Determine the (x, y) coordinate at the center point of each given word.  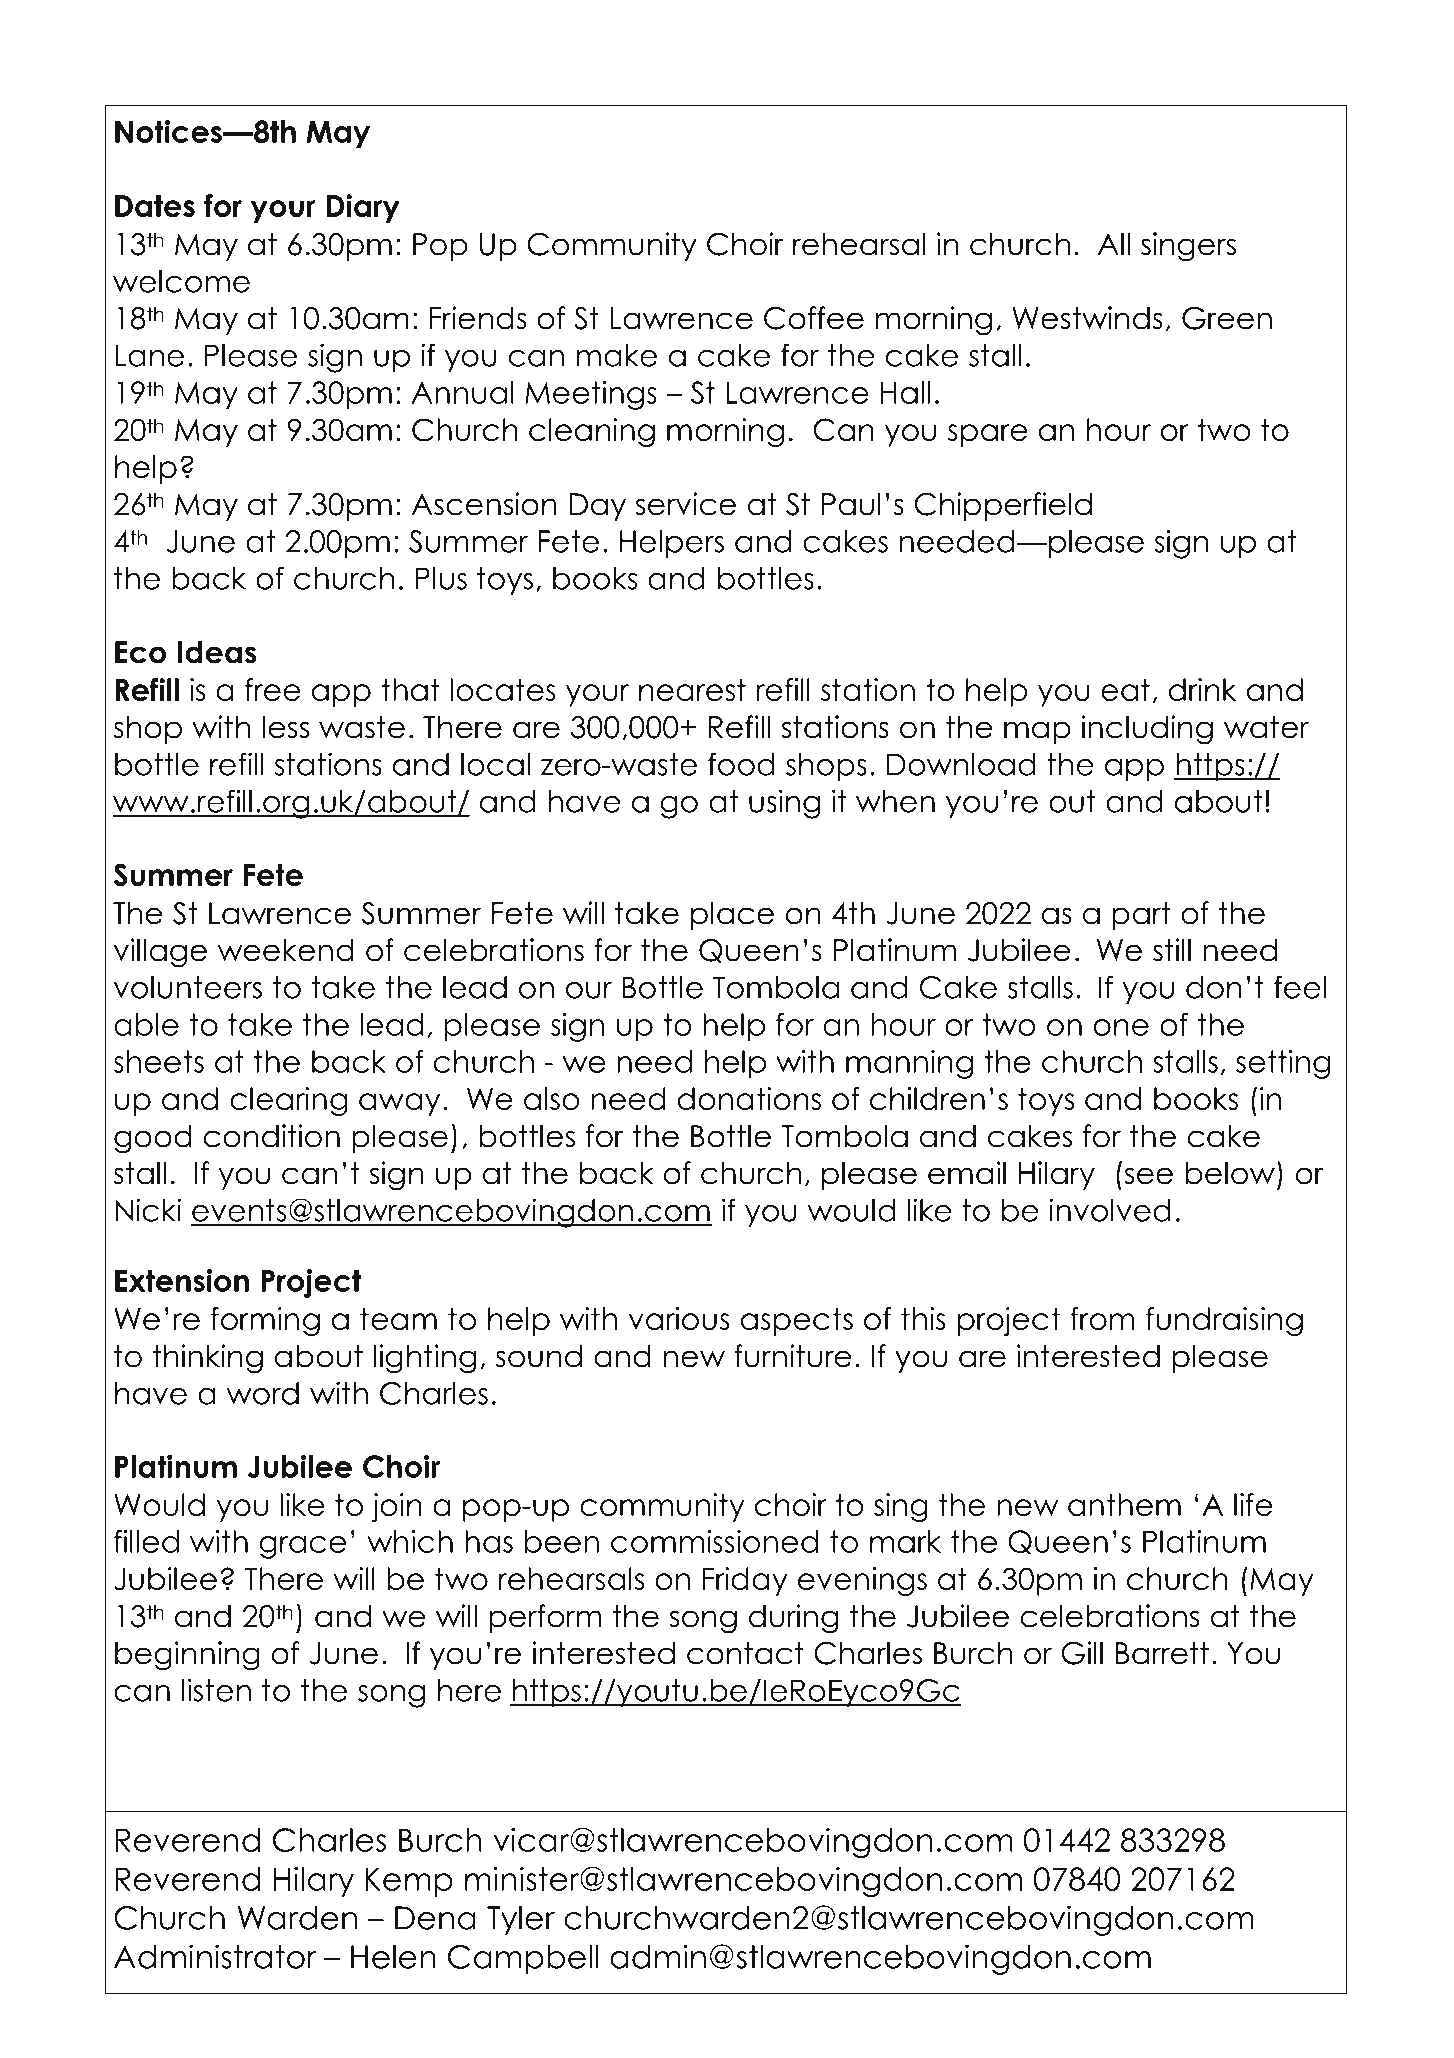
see (1149, 1176)
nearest (692, 689)
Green (1227, 318)
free (273, 689)
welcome (181, 281)
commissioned (714, 1541)
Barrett (1162, 1653)
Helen (393, 1957)
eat (1125, 689)
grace (302, 1547)
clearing (289, 1101)
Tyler (521, 1921)
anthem (1124, 1504)
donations (749, 1098)
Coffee (814, 318)
